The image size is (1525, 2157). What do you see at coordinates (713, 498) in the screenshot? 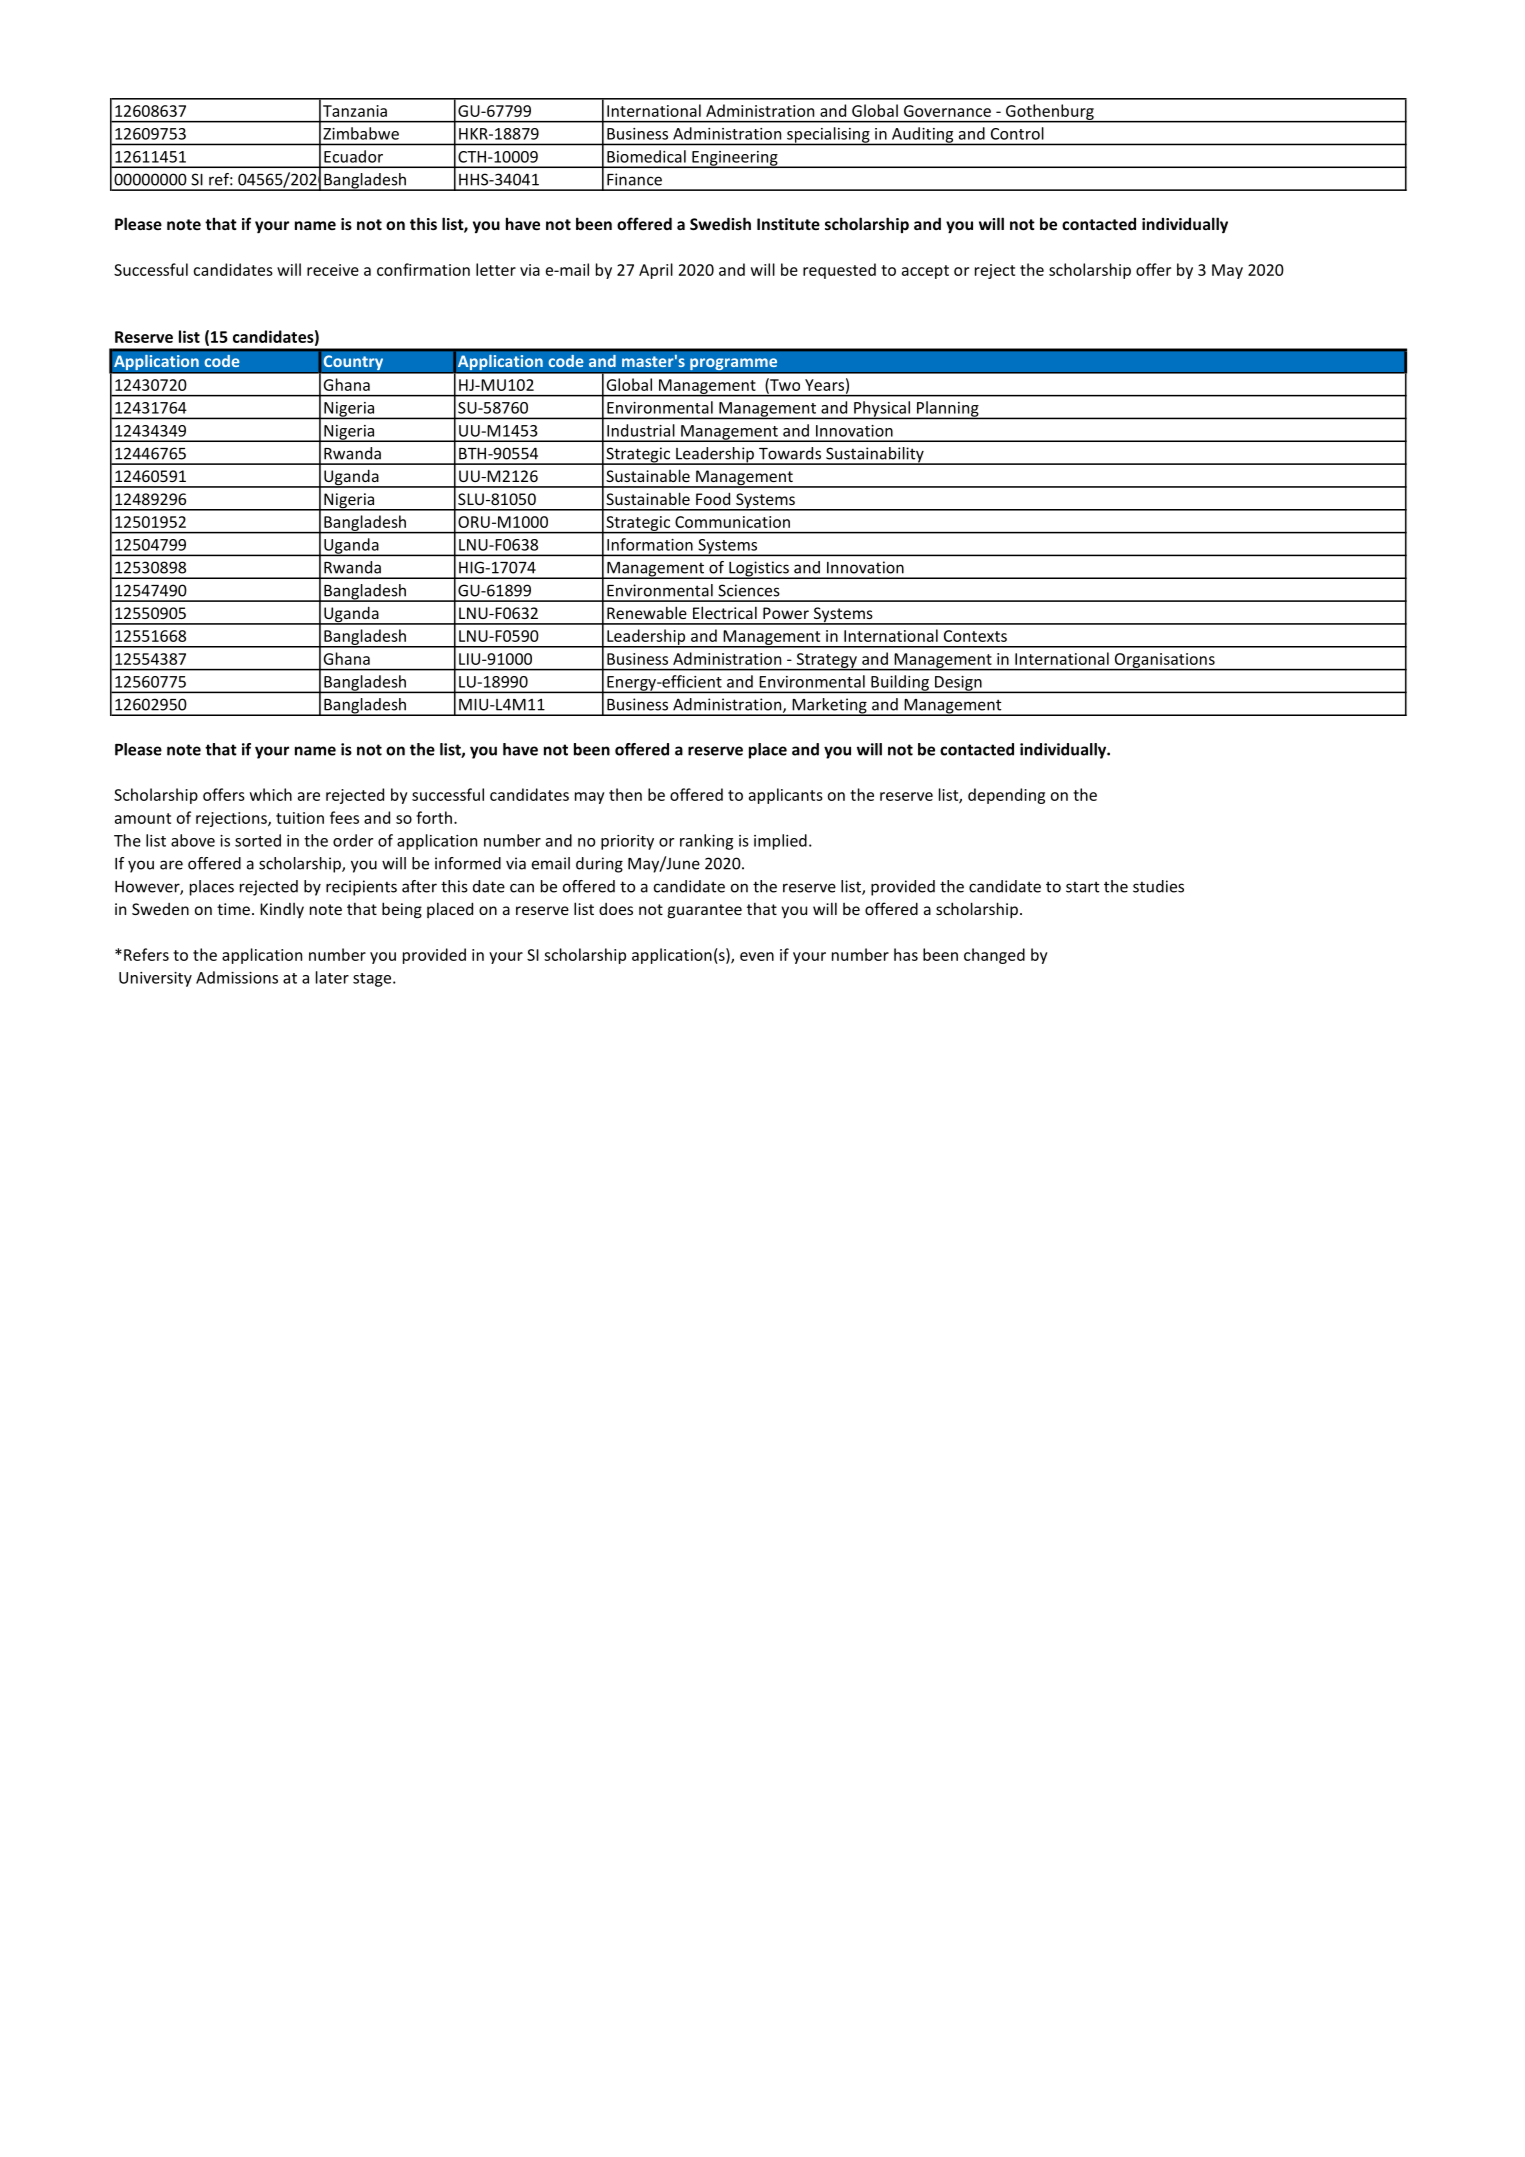
I see `Food` at bounding box center [713, 498].
